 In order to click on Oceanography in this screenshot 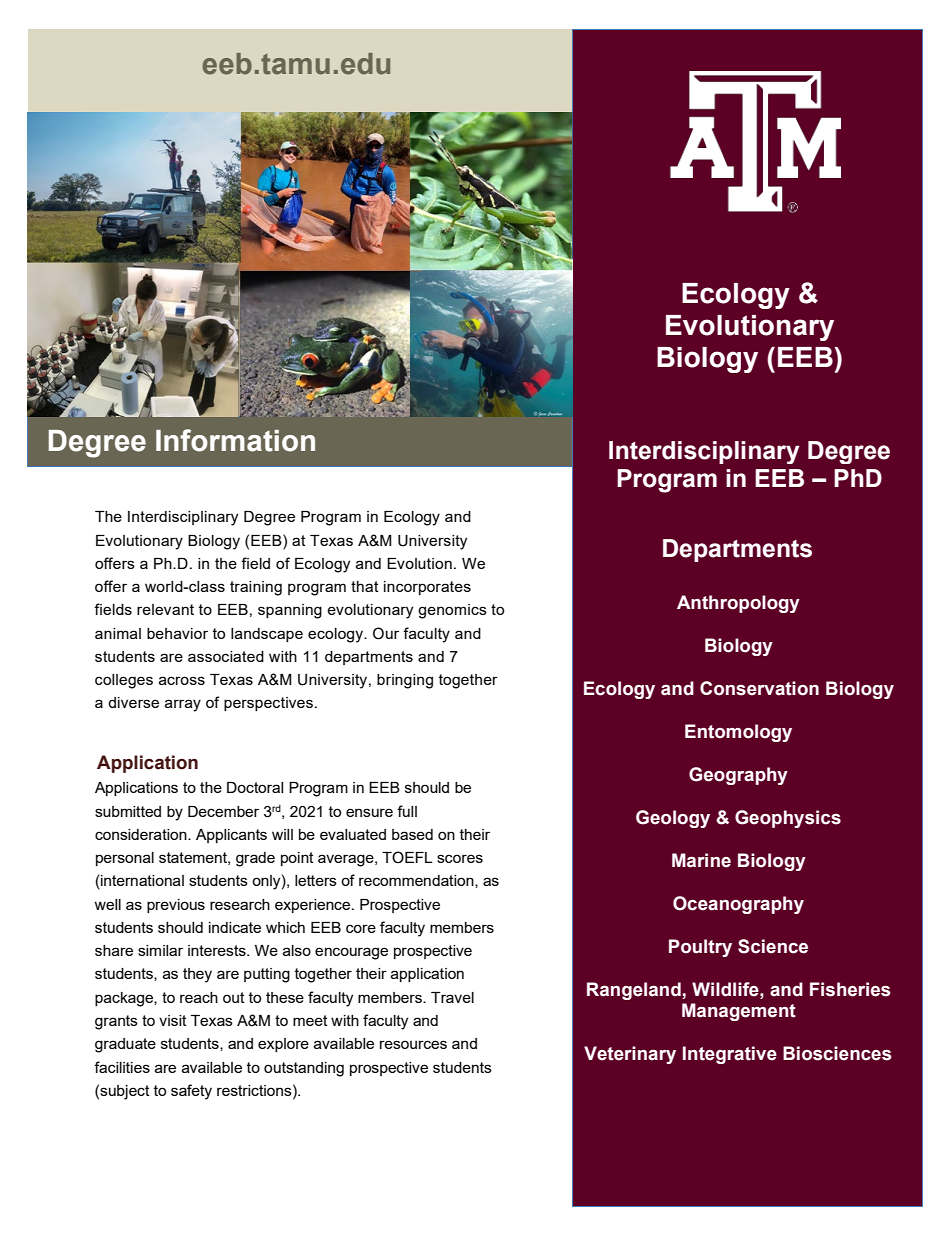, I will do `click(738, 905)`.
